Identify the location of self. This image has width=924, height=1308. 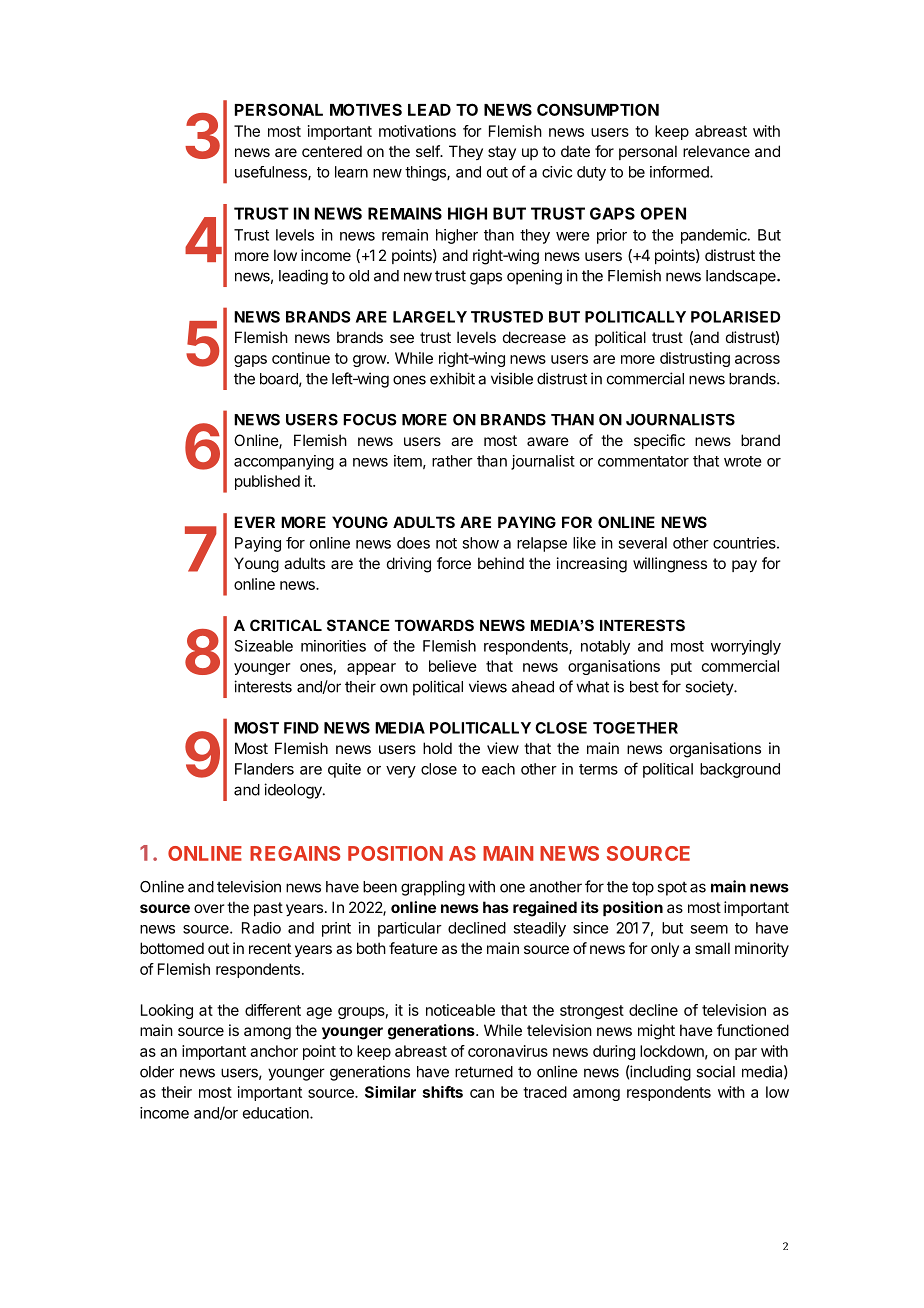
(428, 151).
